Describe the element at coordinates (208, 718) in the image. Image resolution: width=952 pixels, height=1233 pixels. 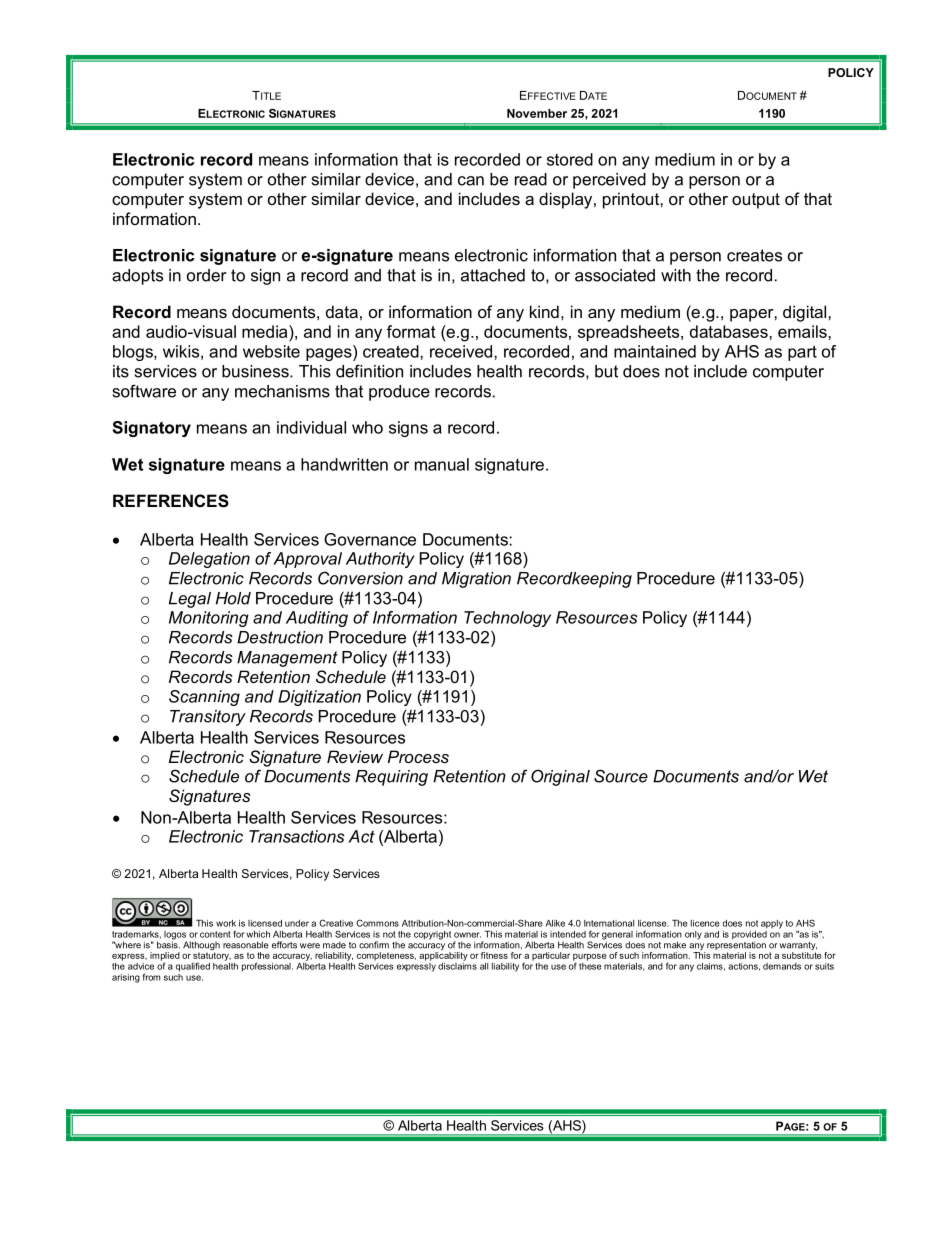
I see `Transitory` at that location.
